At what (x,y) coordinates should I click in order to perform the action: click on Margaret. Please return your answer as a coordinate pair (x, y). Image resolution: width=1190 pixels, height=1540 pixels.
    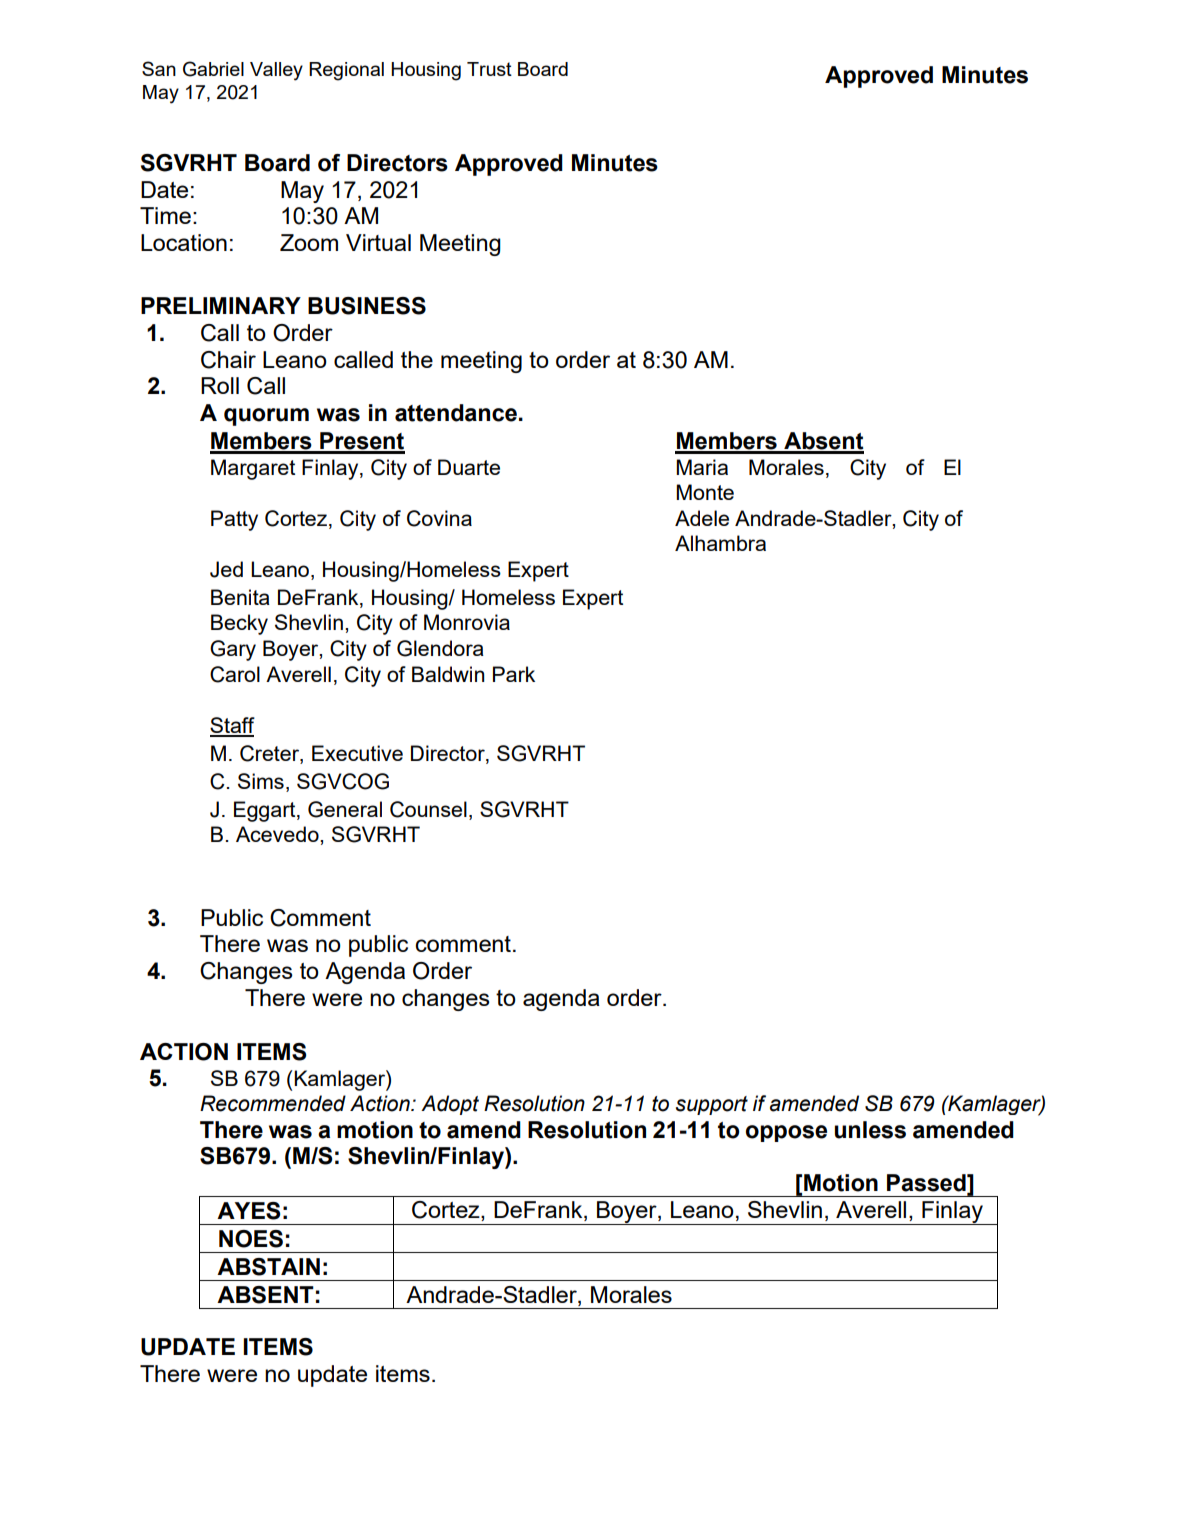
    Looking at the image, I should click on (253, 469).
